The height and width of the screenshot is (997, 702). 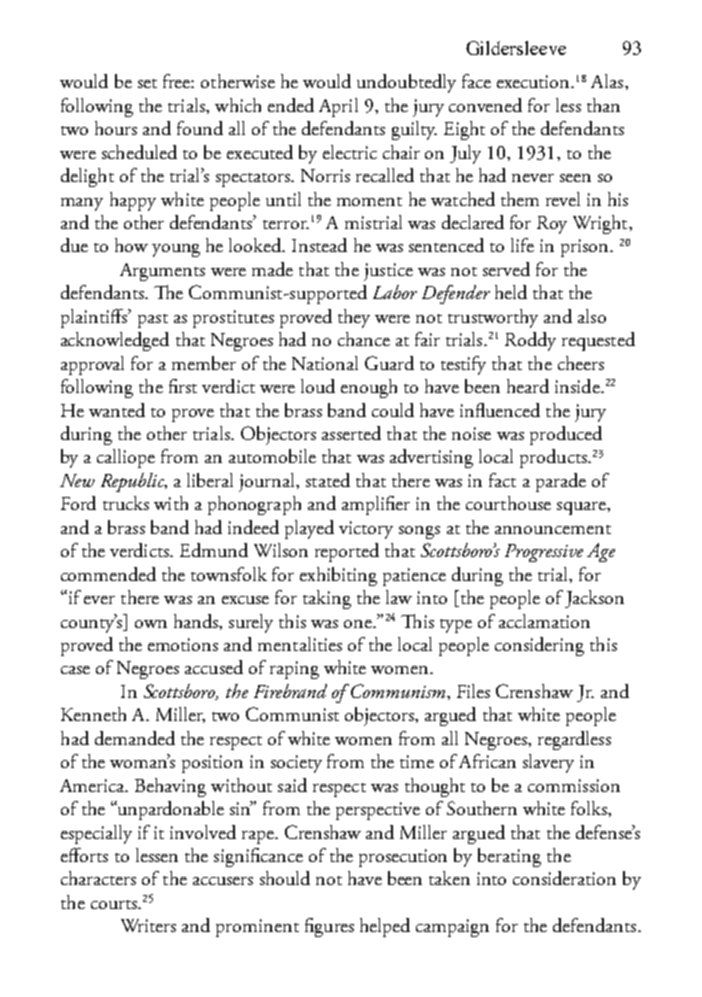 What do you see at coordinates (115, 341) in the screenshot?
I see `acknowledged` at bounding box center [115, 341].
